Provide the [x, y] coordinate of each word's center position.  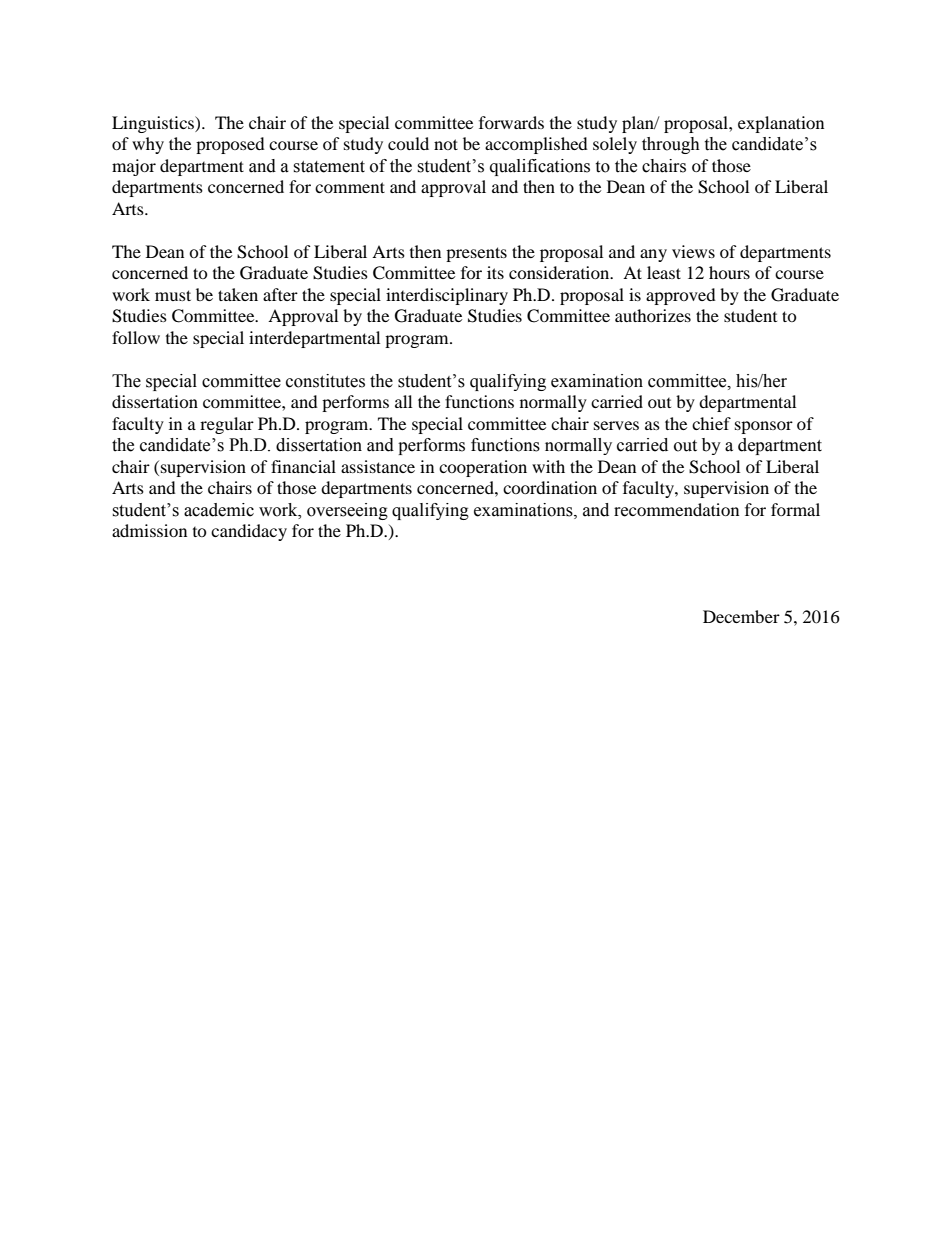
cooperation [483, 468]
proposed [230, 145]
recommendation [676, 510]
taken [238, 294]
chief [711, 423]
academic [219, 510]
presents [476, 254]
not [446, 144]
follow [136, 337]
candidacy [249, 532]
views [693, 251]
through [671, 145]
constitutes [325, 381]
